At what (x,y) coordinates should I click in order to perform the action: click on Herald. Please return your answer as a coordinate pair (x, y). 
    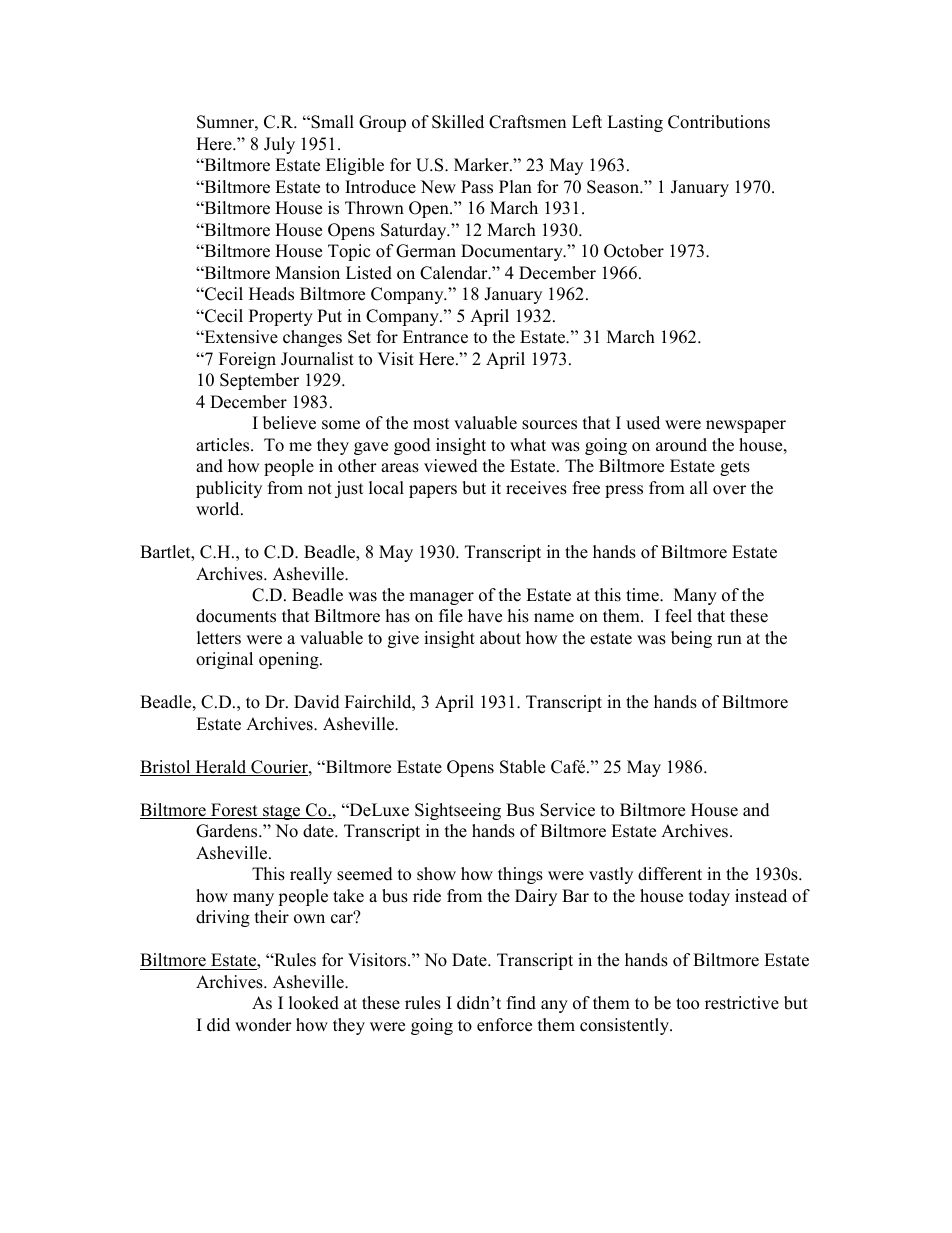
    Looking at the image, I should click on (221, 768).
